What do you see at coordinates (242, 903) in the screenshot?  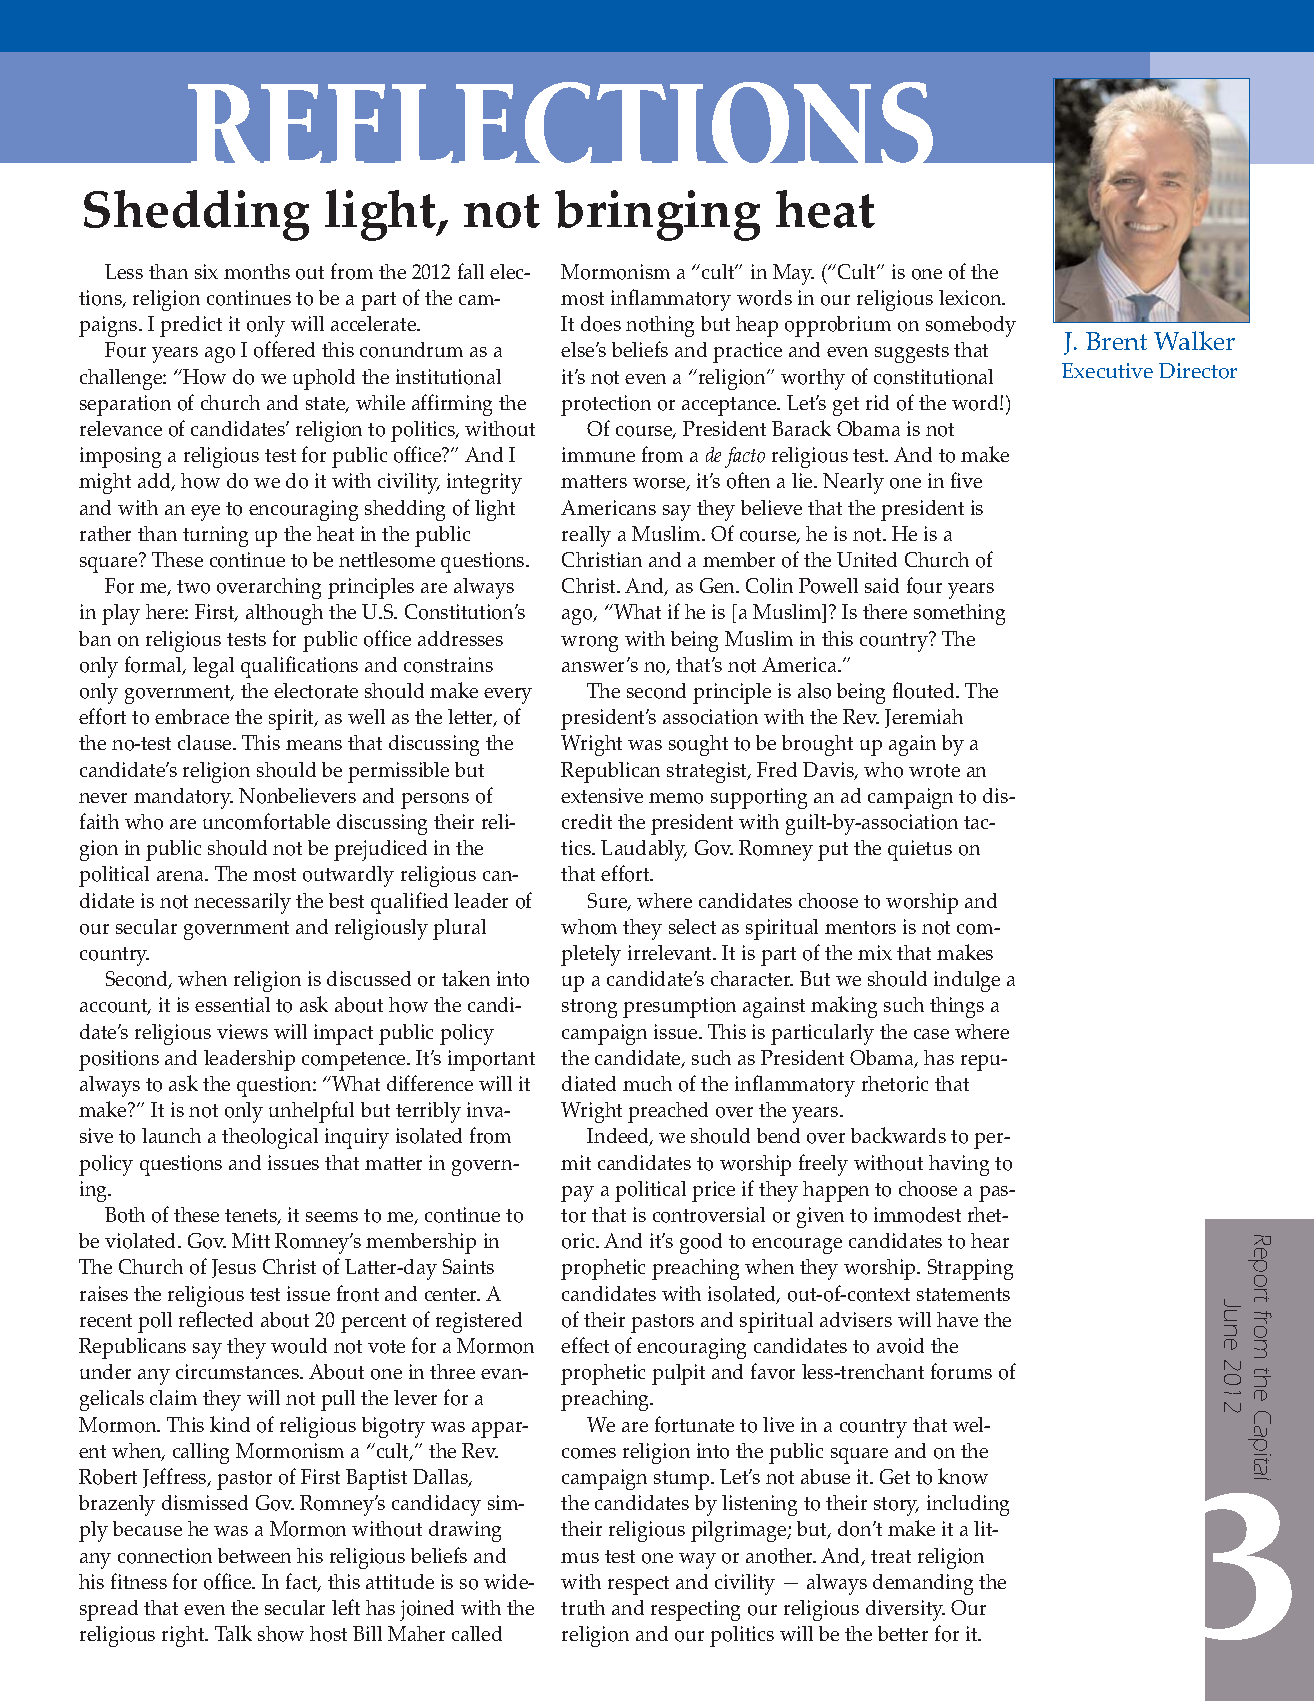 I see `necessarily` at bounding box center [242, 903].
